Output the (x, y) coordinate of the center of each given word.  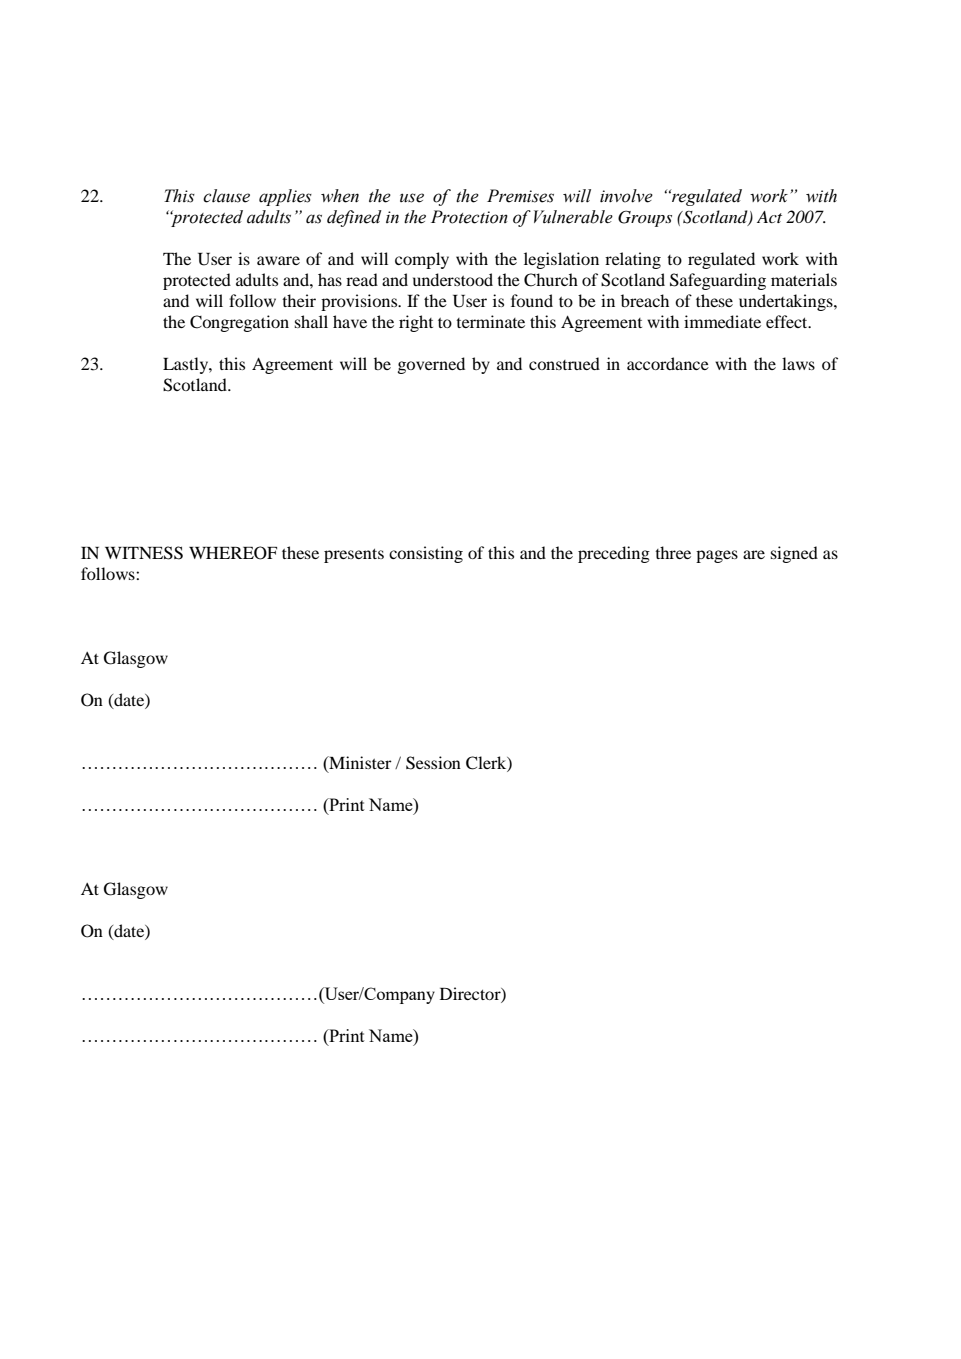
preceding (614, 554)
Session (433, 763)
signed (794, 554)
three (673, 552)
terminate (490, 321)
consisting (426, 554)
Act (769, 217)
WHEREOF (233, 553)
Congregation (239, 323)
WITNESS (144, 553)
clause (226, 196)
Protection (469, 217)
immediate (722, 321)
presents (354, 556)
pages (717, 556)
